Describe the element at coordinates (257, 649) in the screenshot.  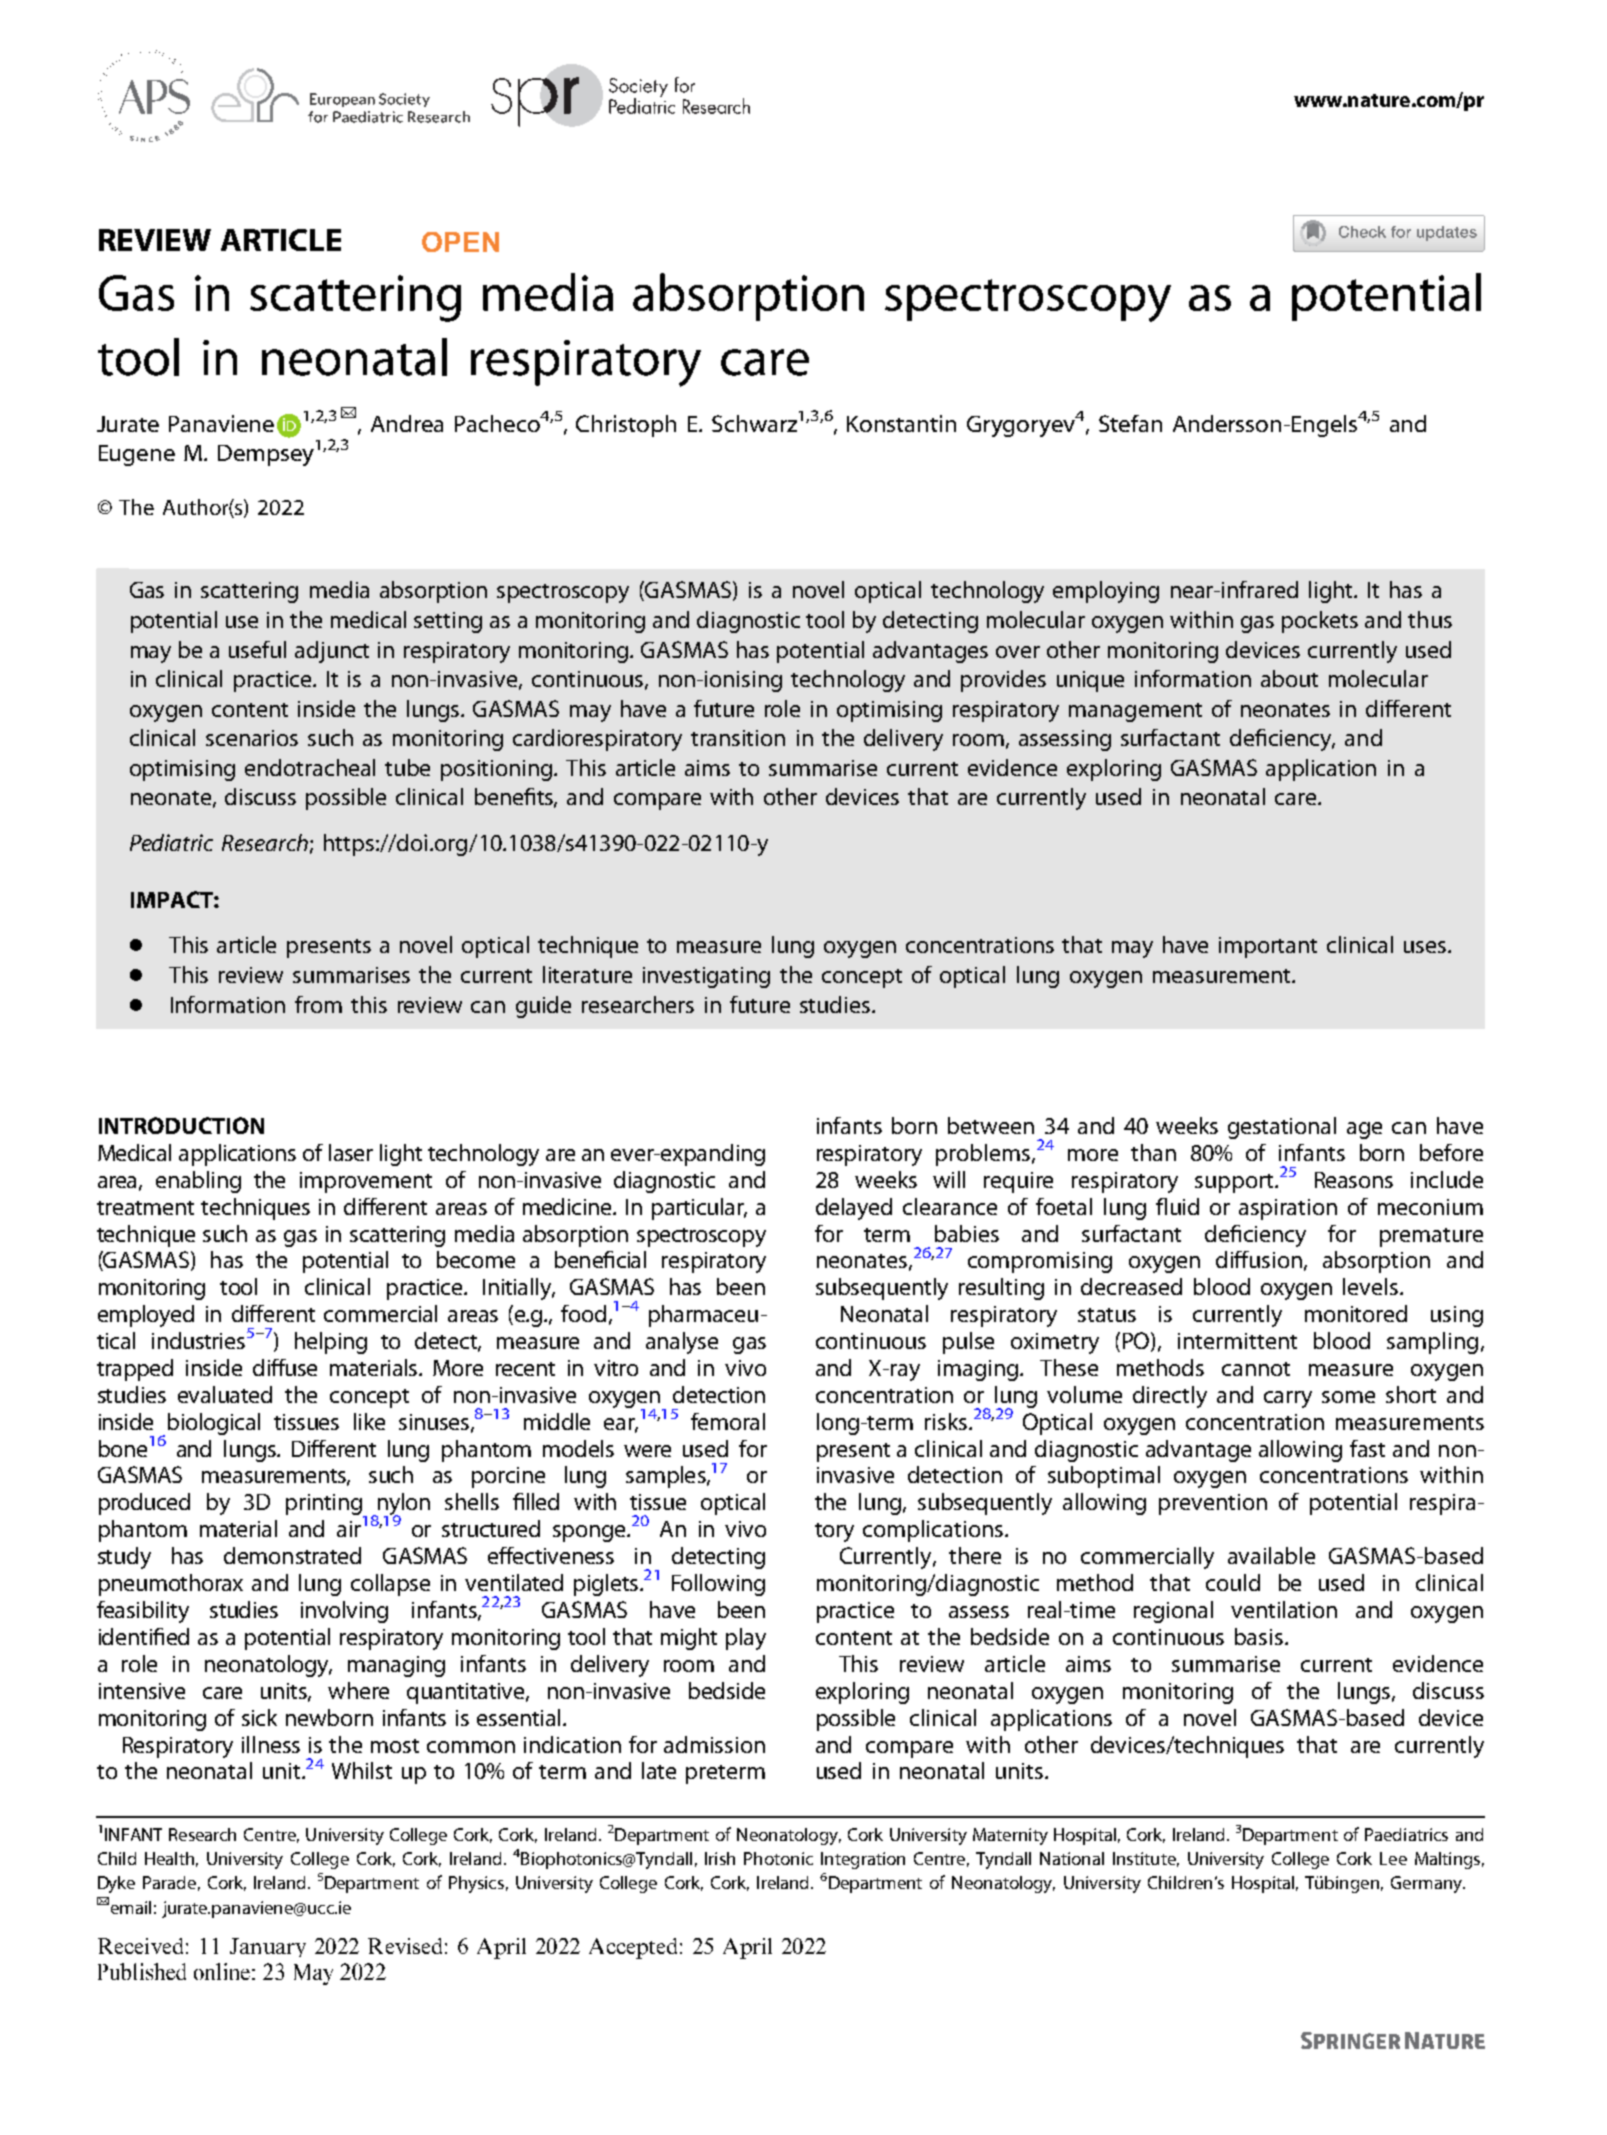
I see `useful` at that location.
